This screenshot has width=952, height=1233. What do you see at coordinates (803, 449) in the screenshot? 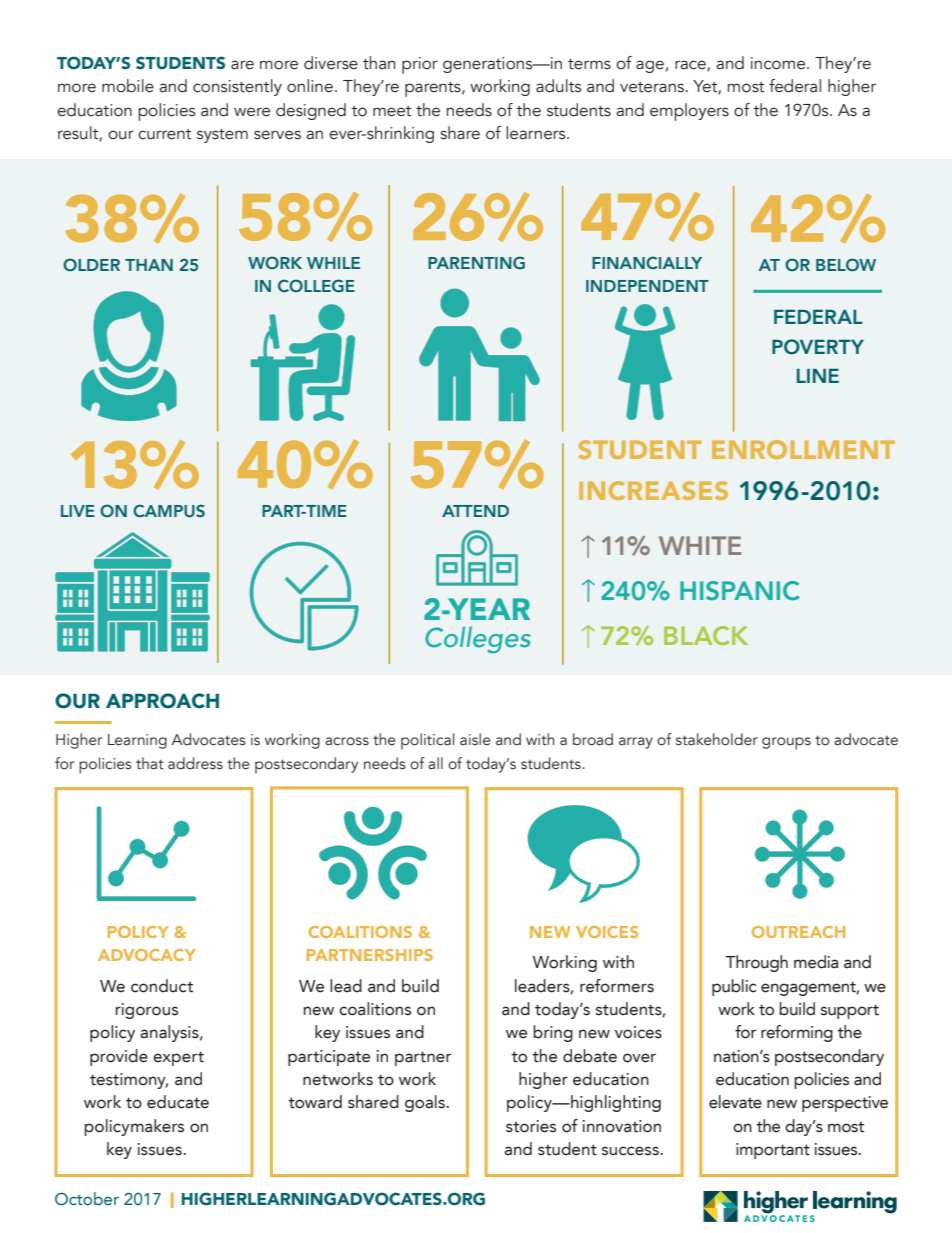
I see `ENROLLMENT` at bounding box center [803, 449].
